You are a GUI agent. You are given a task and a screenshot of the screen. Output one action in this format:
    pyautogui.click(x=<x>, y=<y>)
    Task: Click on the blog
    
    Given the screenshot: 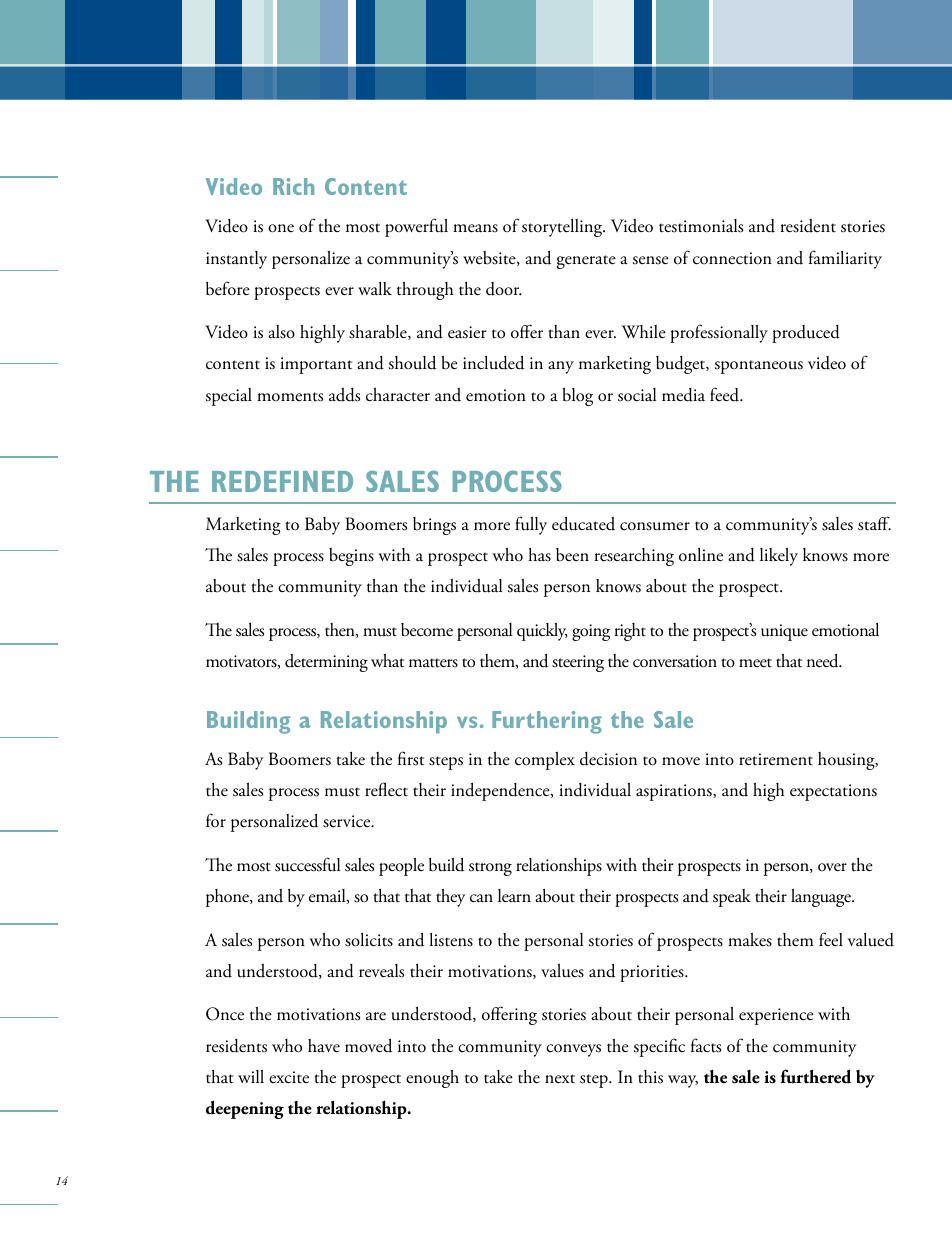 What is the action you would take?
    pyautogui.click(x=577, y=396)
